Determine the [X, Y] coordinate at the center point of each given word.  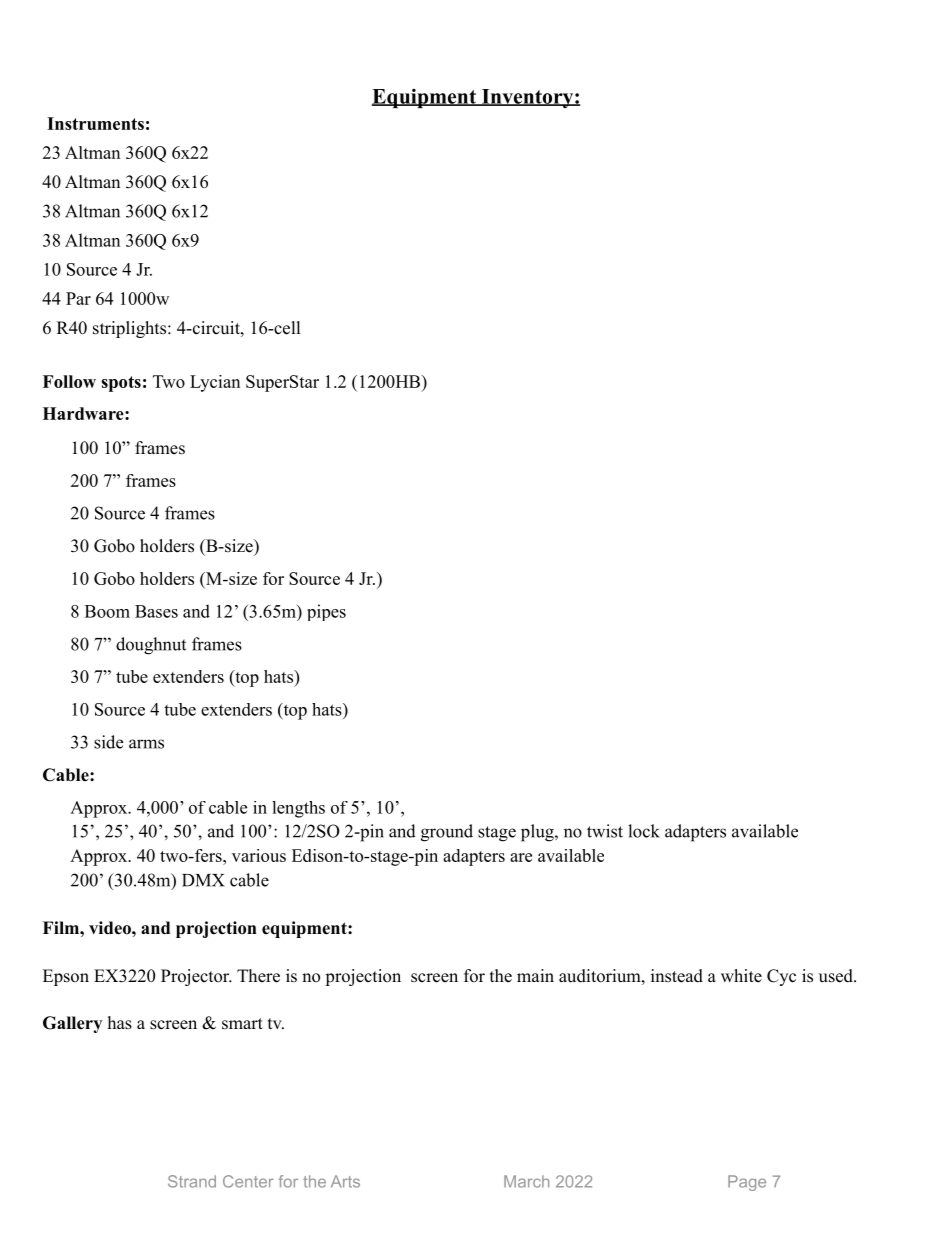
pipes [326, 612]
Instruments [95, 123]
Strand [192, 1181]
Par [78, 298]
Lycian [215, 383]
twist [605, 831]
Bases [156, 611]
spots [121, 384]
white [741, 976]
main [535, 975]
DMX [203, 880]
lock [644, 831]
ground [447, 833]
